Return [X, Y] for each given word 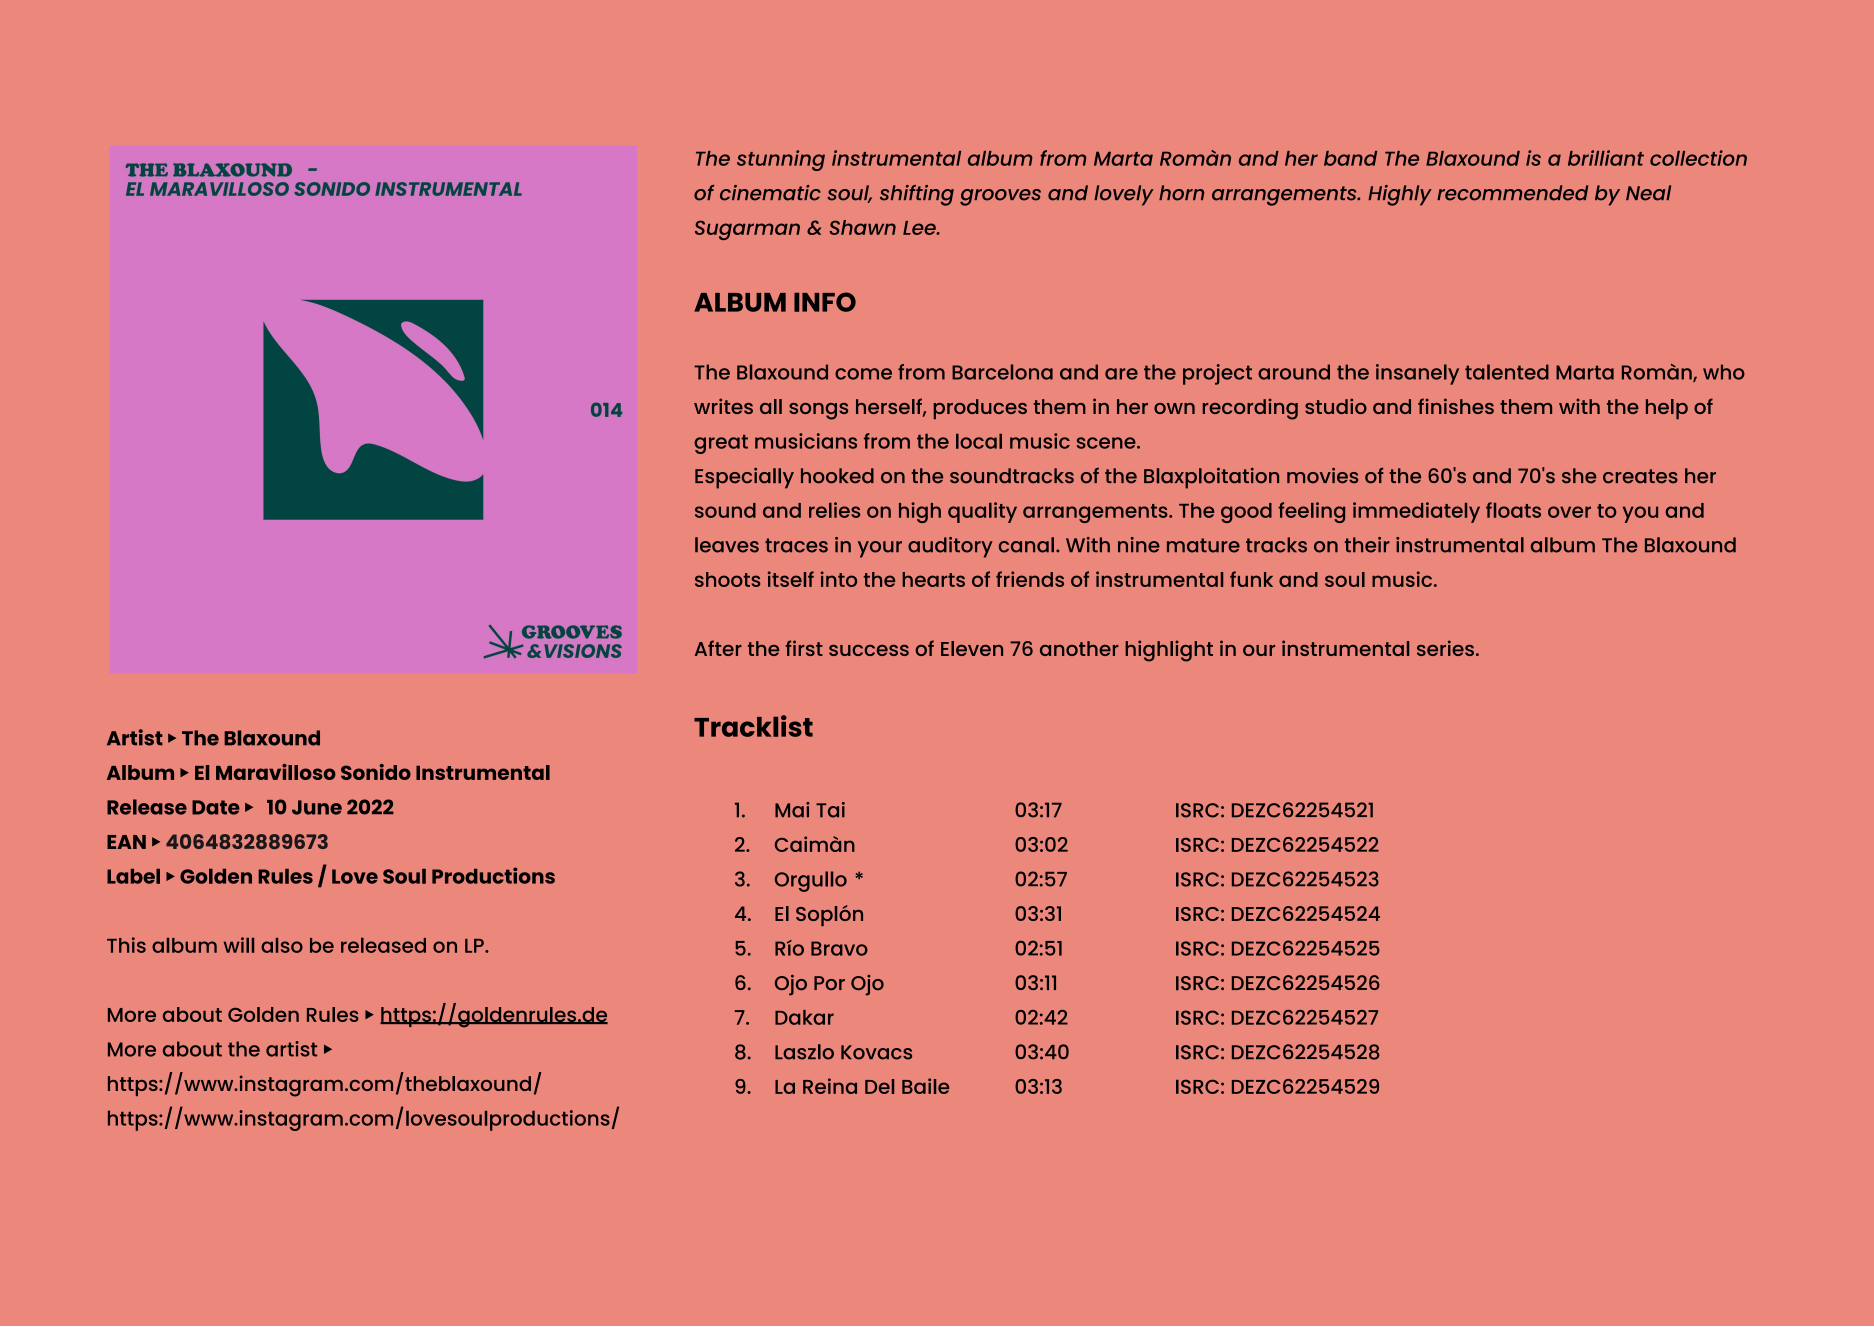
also [282, 945]
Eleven [972, 648]
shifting [917, 195]
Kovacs [876, 1052]
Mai [792, 810]
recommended [1512, 193]
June [317, 807]
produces [980, 409]
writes [723, 406]
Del [879, 1086]
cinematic [770, 193]
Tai [830, 810]
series [1445, 648]
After [718, 648]
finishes [1456, 406]
